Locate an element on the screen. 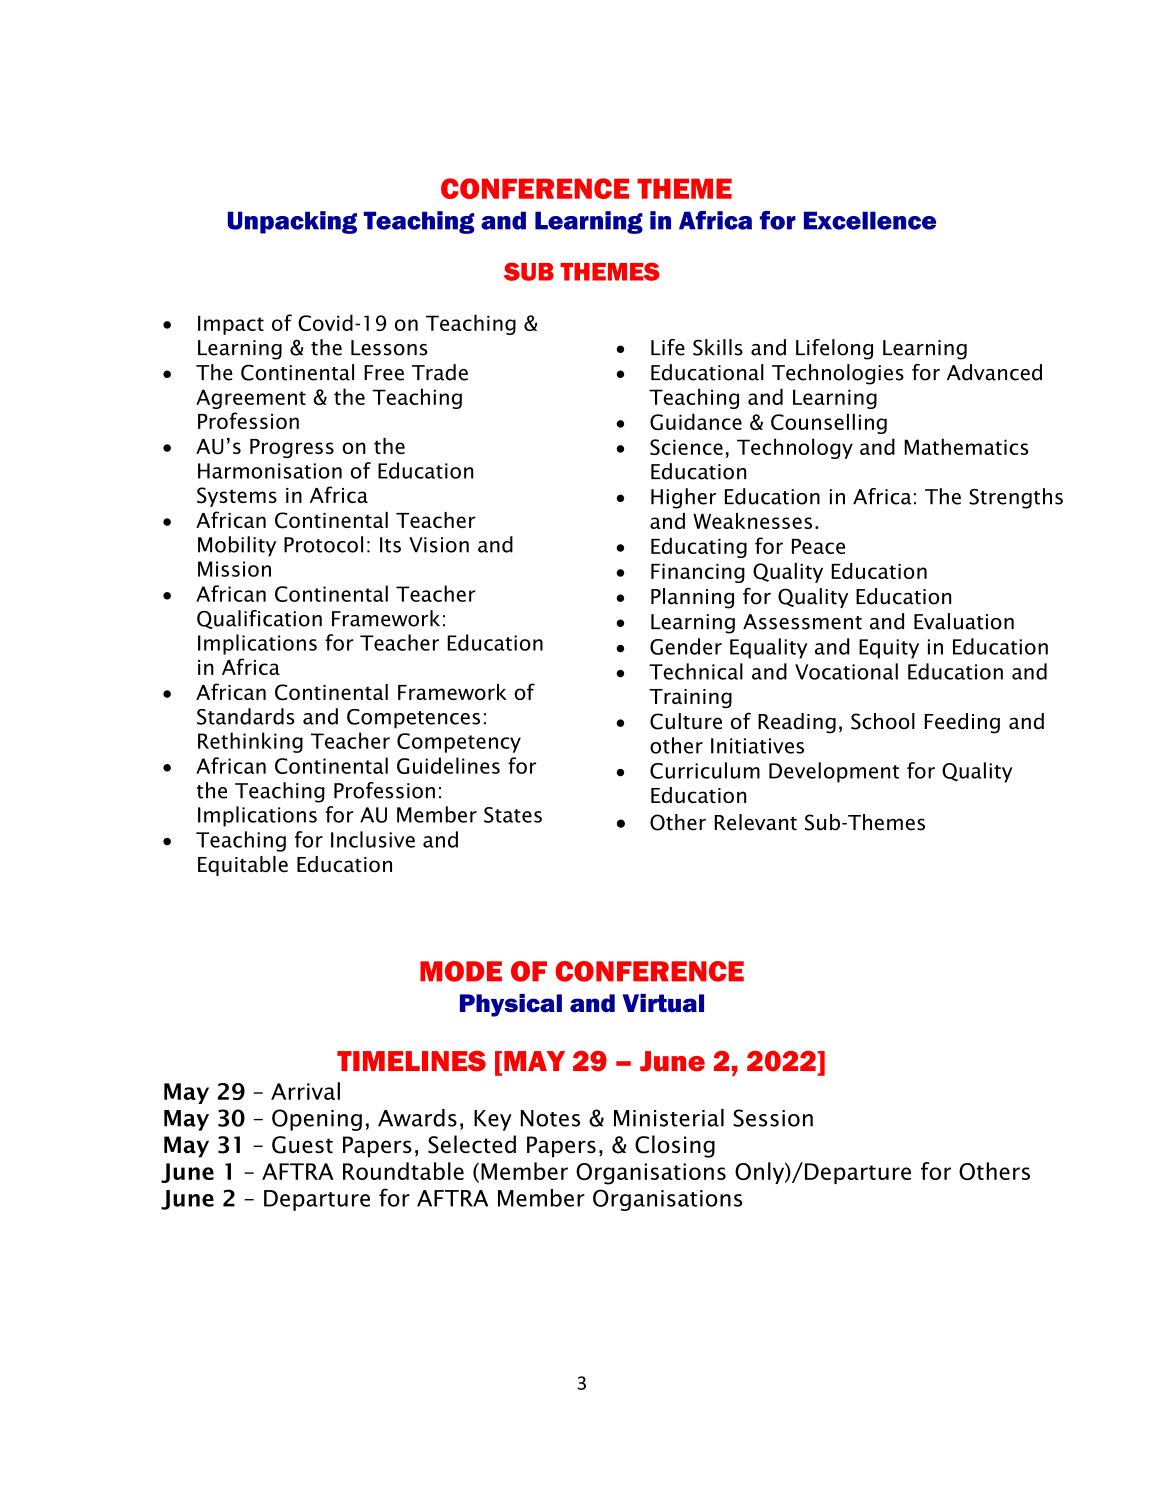  Inclusive is located at coordinates (373, 839).
